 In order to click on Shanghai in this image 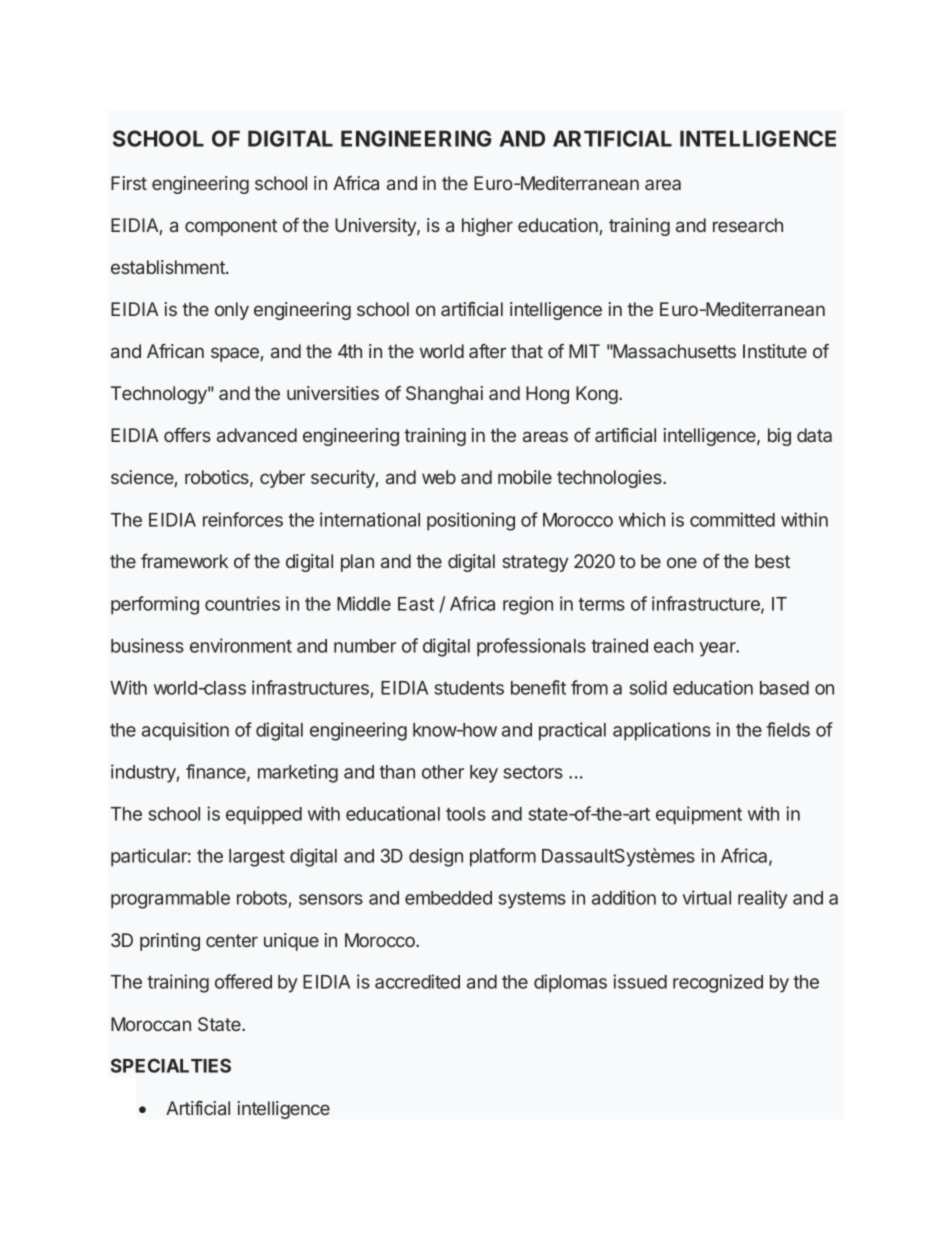, I will do `click(444, 395)`.
